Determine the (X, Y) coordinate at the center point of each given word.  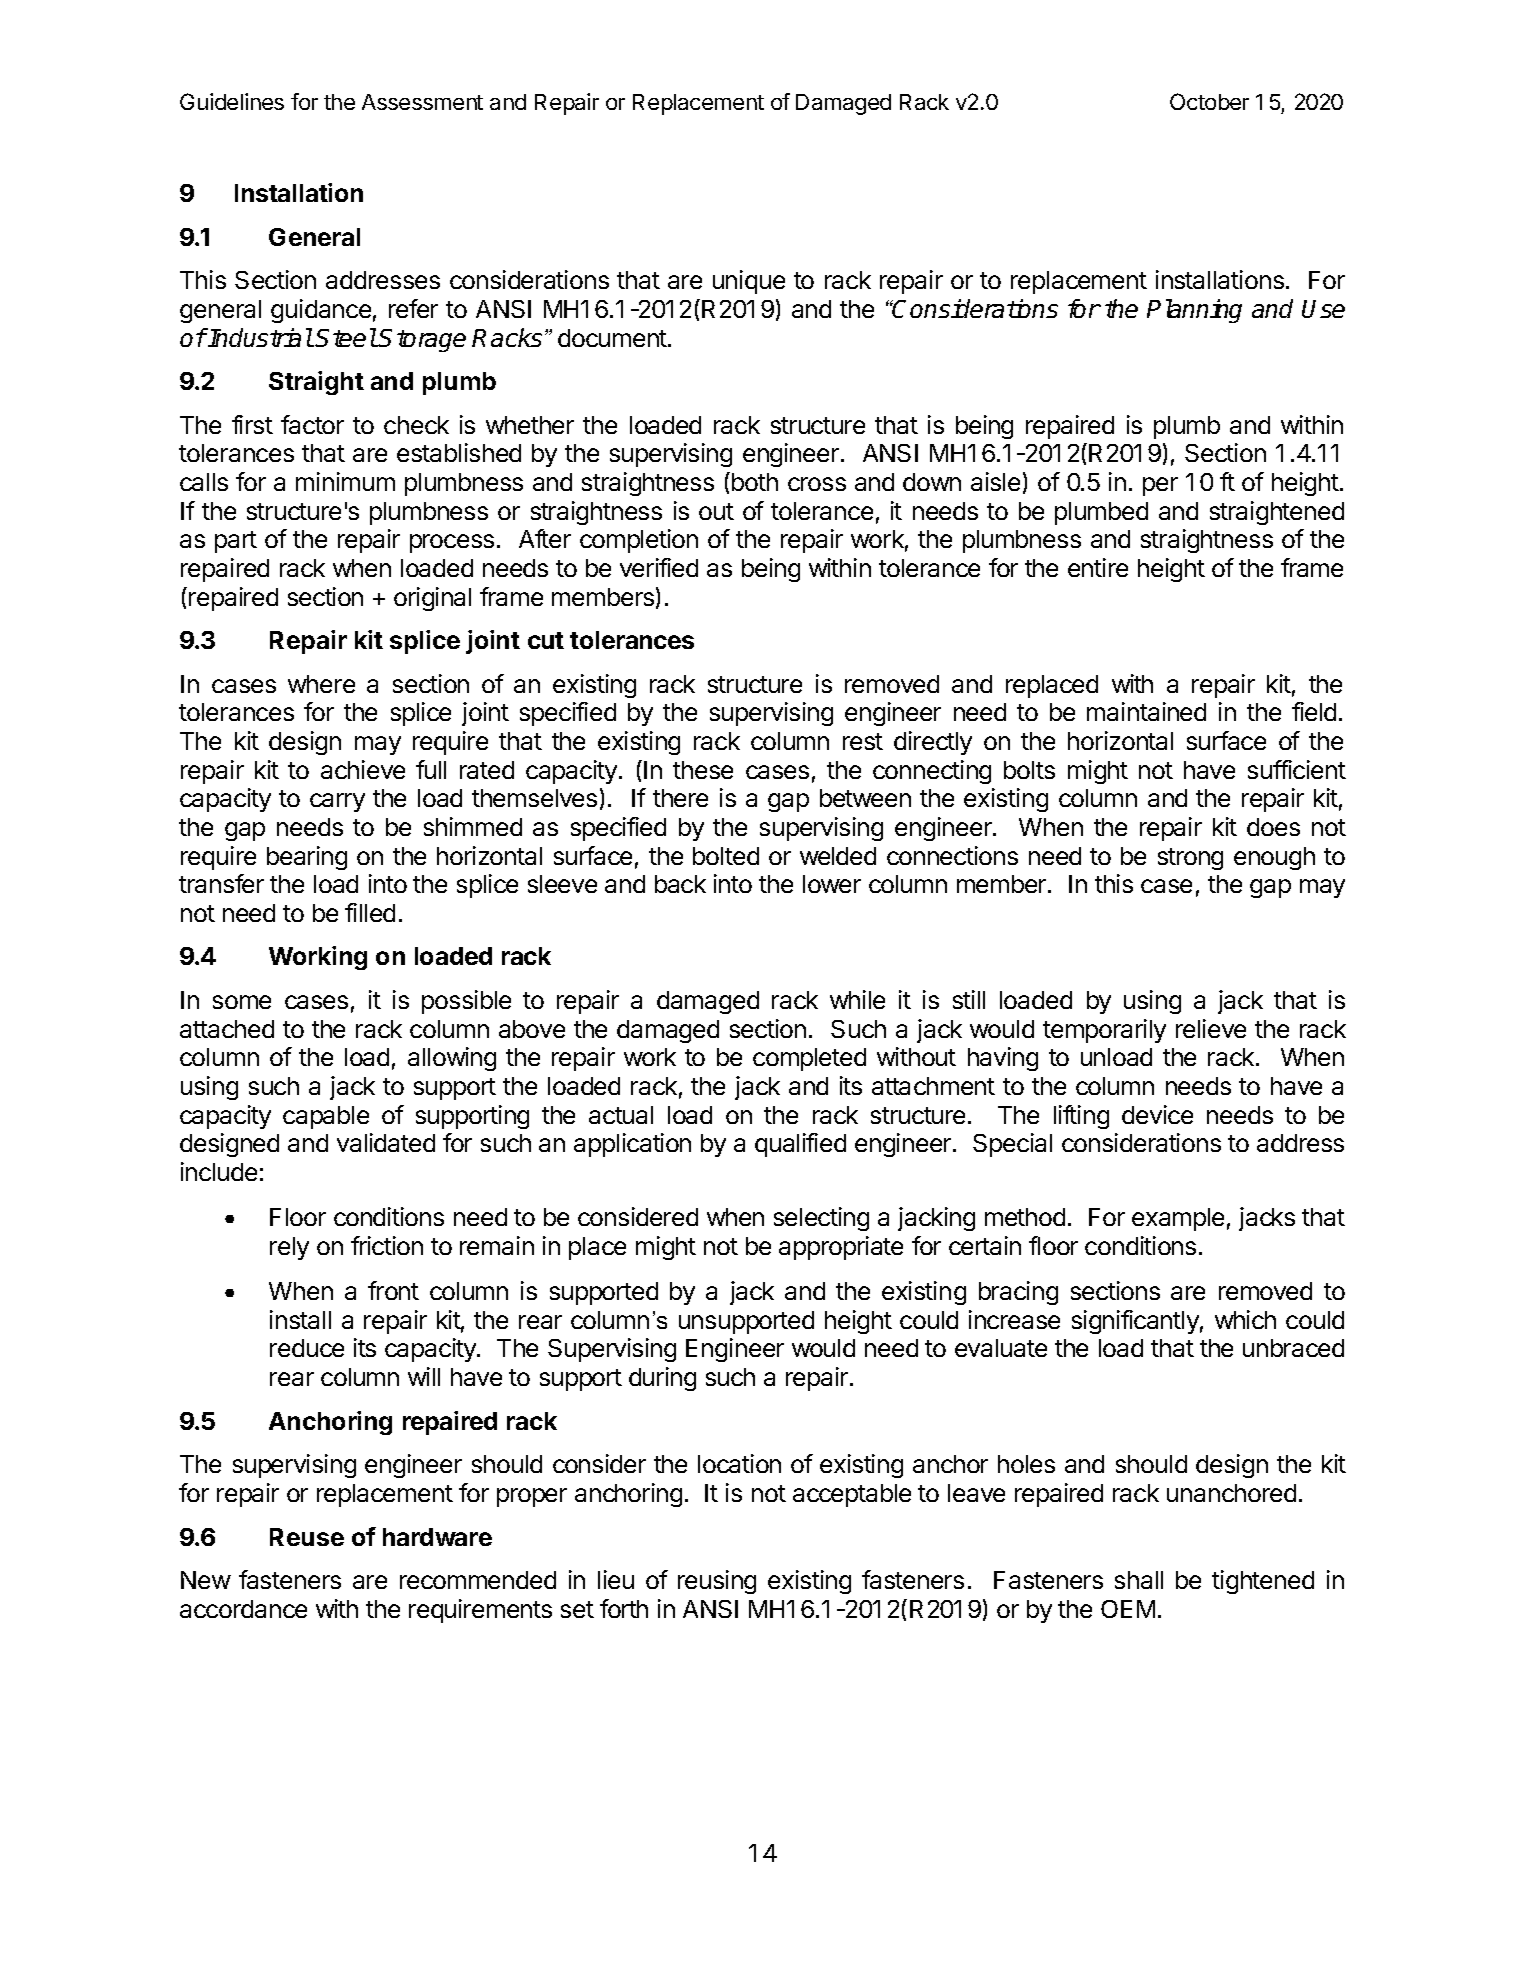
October (1209, 101)
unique (749, 282)
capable (326, 1117)
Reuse (307, 1537)
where (321, 684)
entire (1098, 567)
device (1157, 1114)
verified (659, 567)
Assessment (422, 102)
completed (809, 1059)
